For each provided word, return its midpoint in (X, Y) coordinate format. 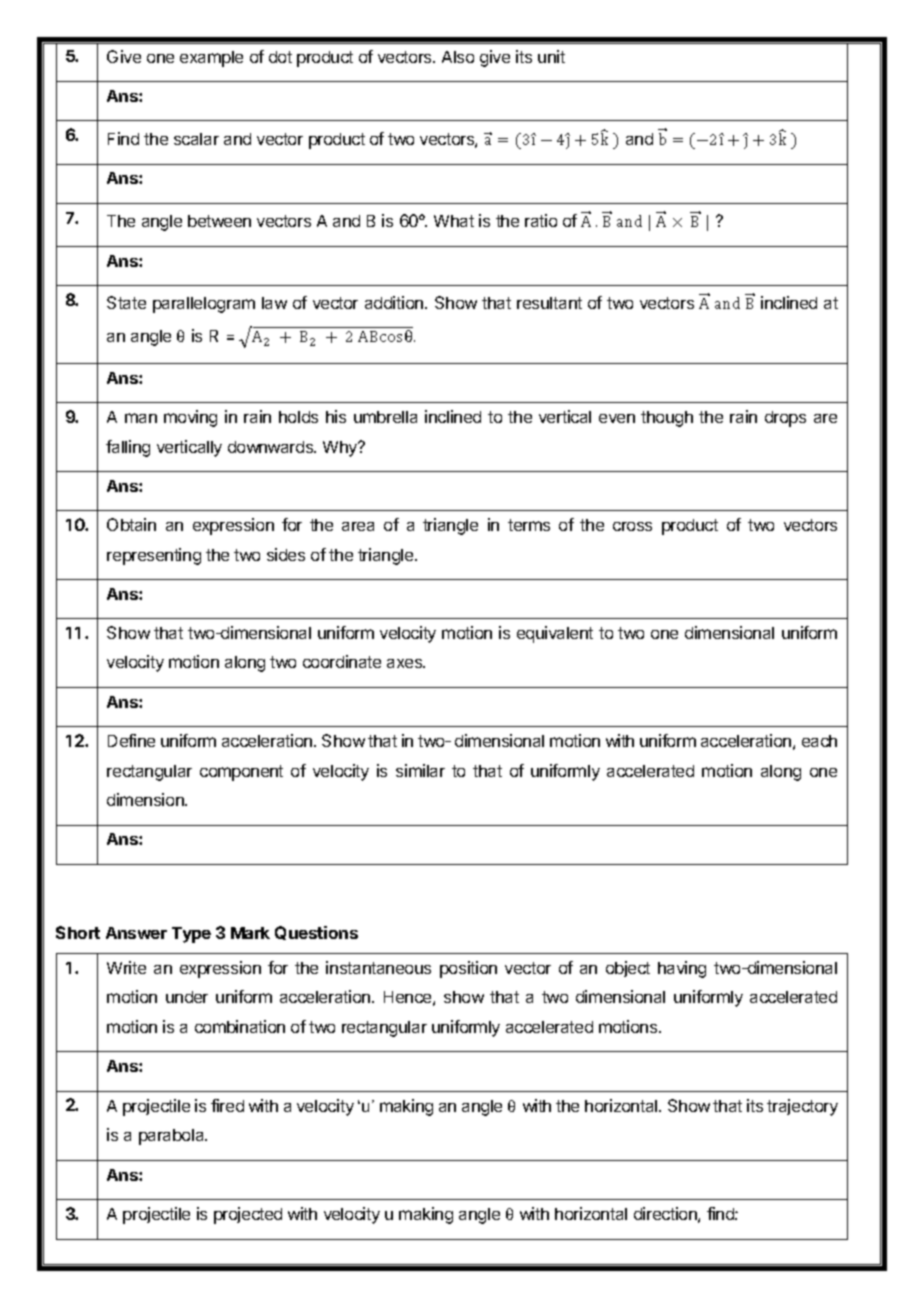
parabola (173, 1137)
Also (458, 57)
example (211, 59)
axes (406, 663)
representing (154, 556)
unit (551, 56)
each (819, 741)
